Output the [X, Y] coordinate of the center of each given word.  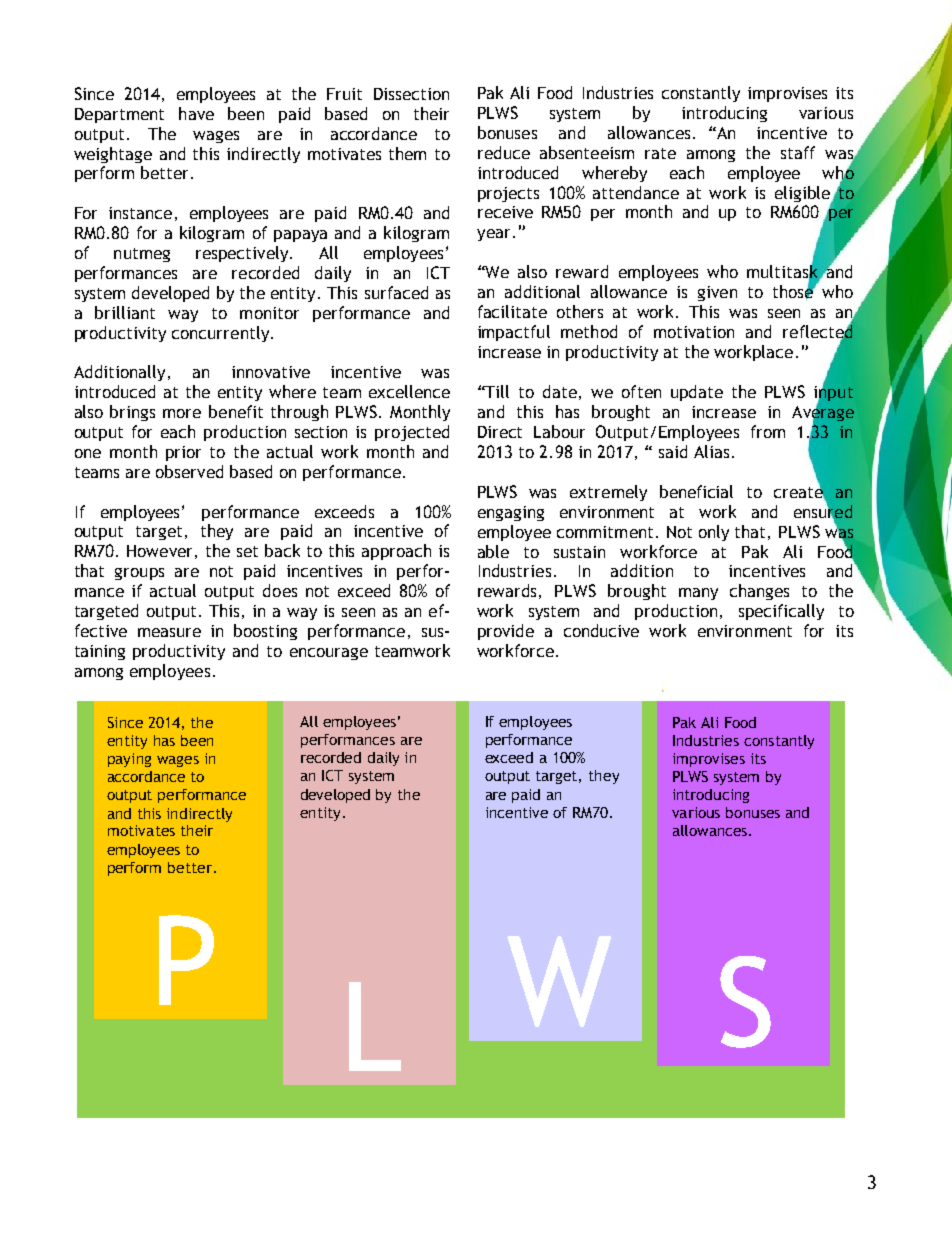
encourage [329, 654]
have [196, 113]
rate [660, 153]
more [182, 413]
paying [129, 760]
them [407, 153]
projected [412, 433]
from [768, 431]
